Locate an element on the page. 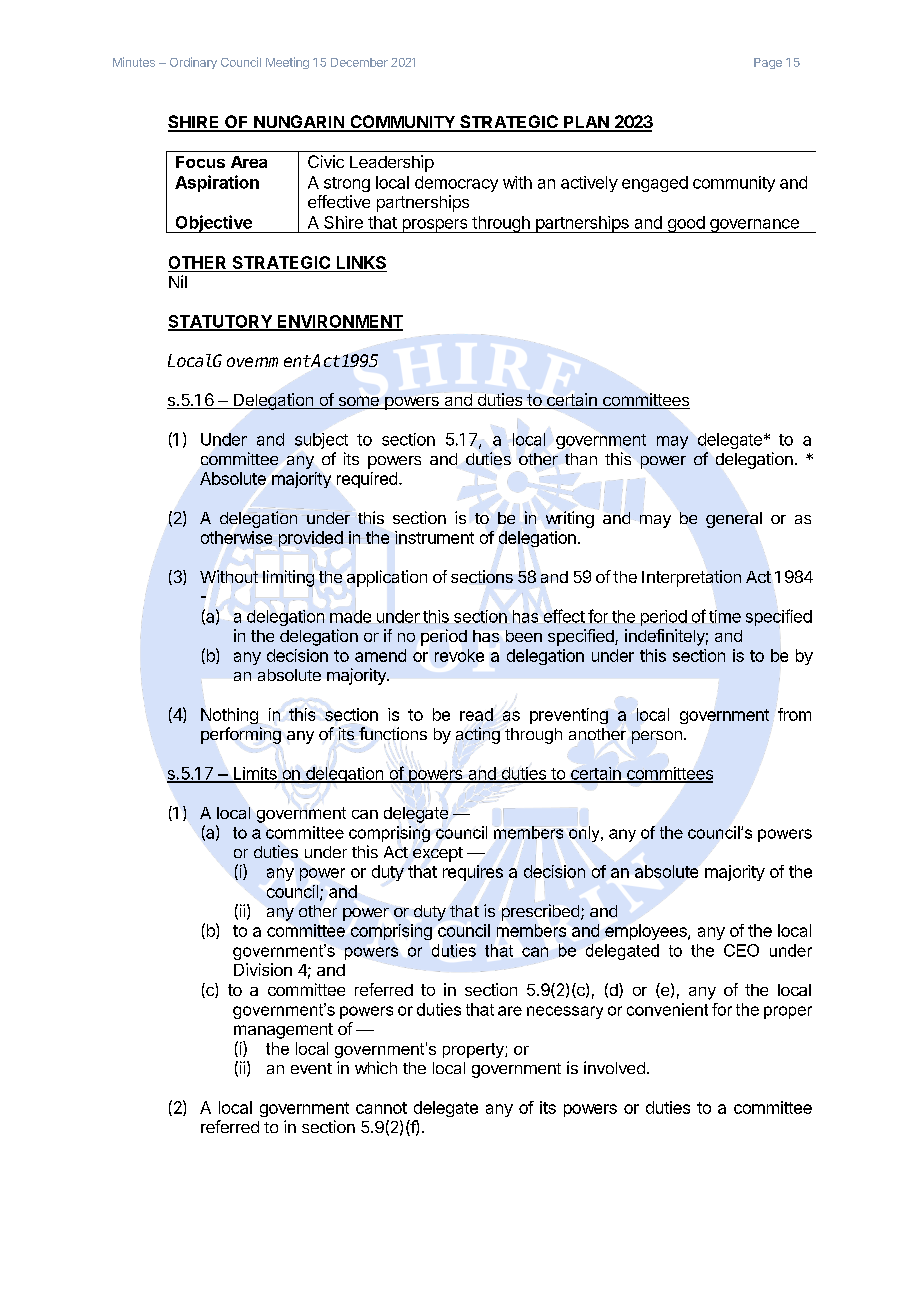  Interpretation is located at coordinates (691, 578).
